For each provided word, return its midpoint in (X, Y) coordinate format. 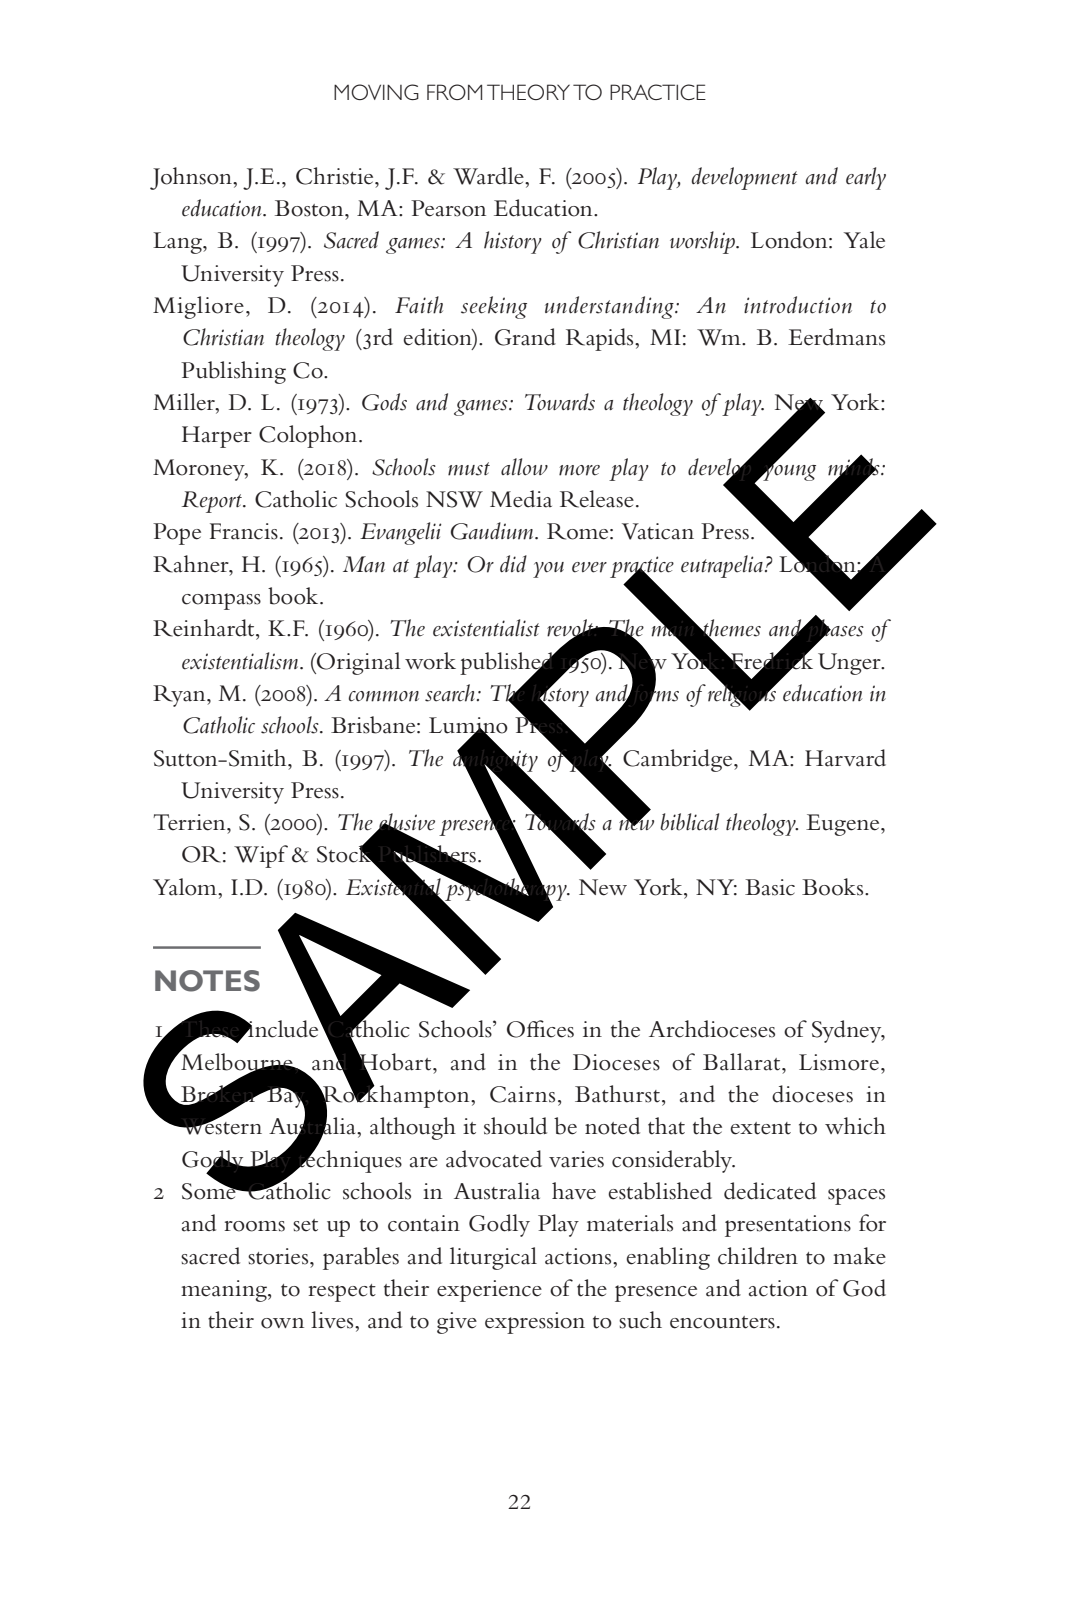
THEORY (528, 92)
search (450, 693)
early (866, 178)
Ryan (180, 696)
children (758, 1256)
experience (489, 1291)
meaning (225, 1291)
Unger (850, 664)
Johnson (192, 178)
